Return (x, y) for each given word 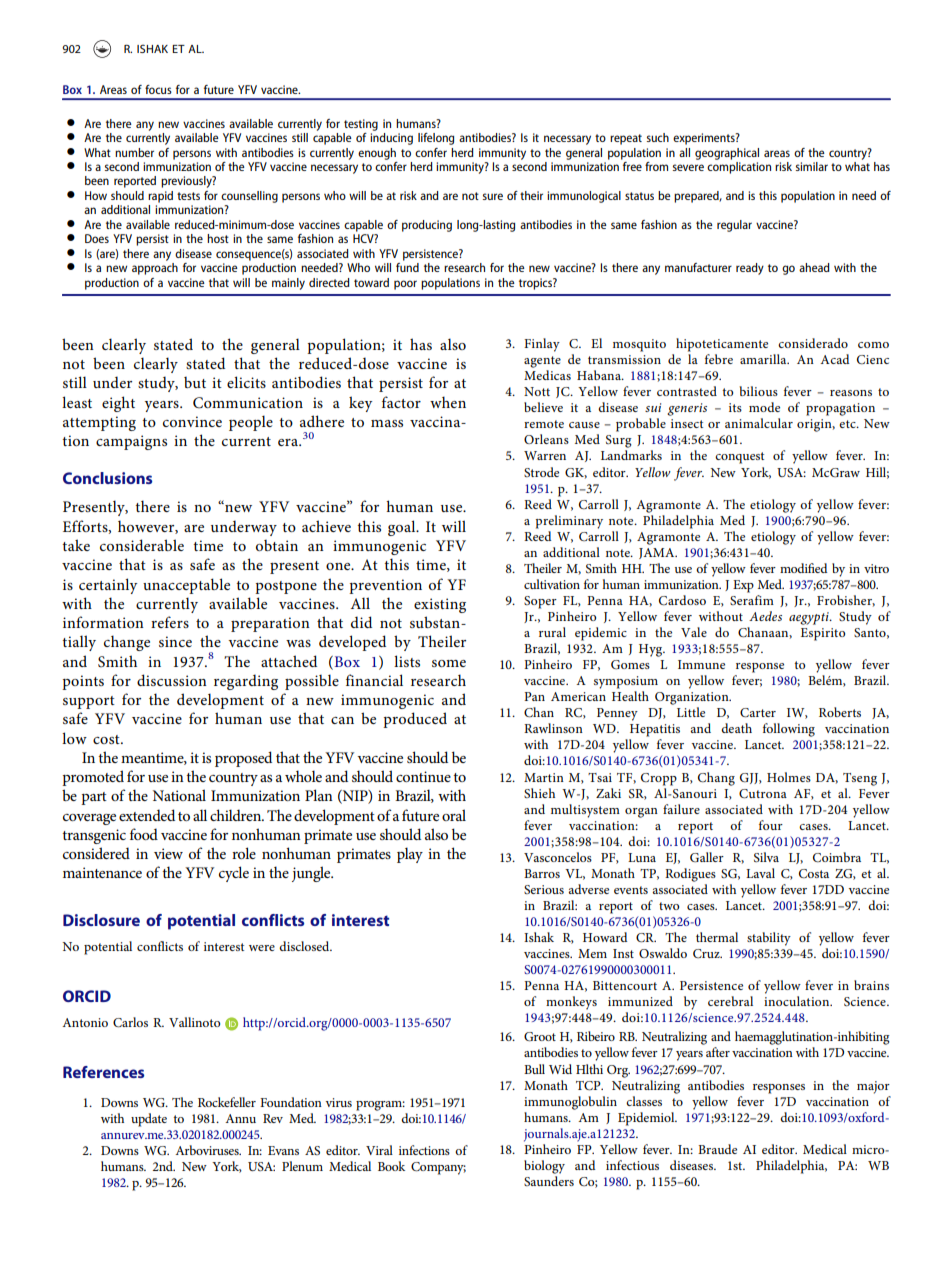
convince (192, 421)
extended (147, 815)
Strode (541, 472)
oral (454, 815)
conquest (739, 458)
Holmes (789, 777)
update (149, 1120)
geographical (727, 154)
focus (158, 89)
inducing (391, 139)
